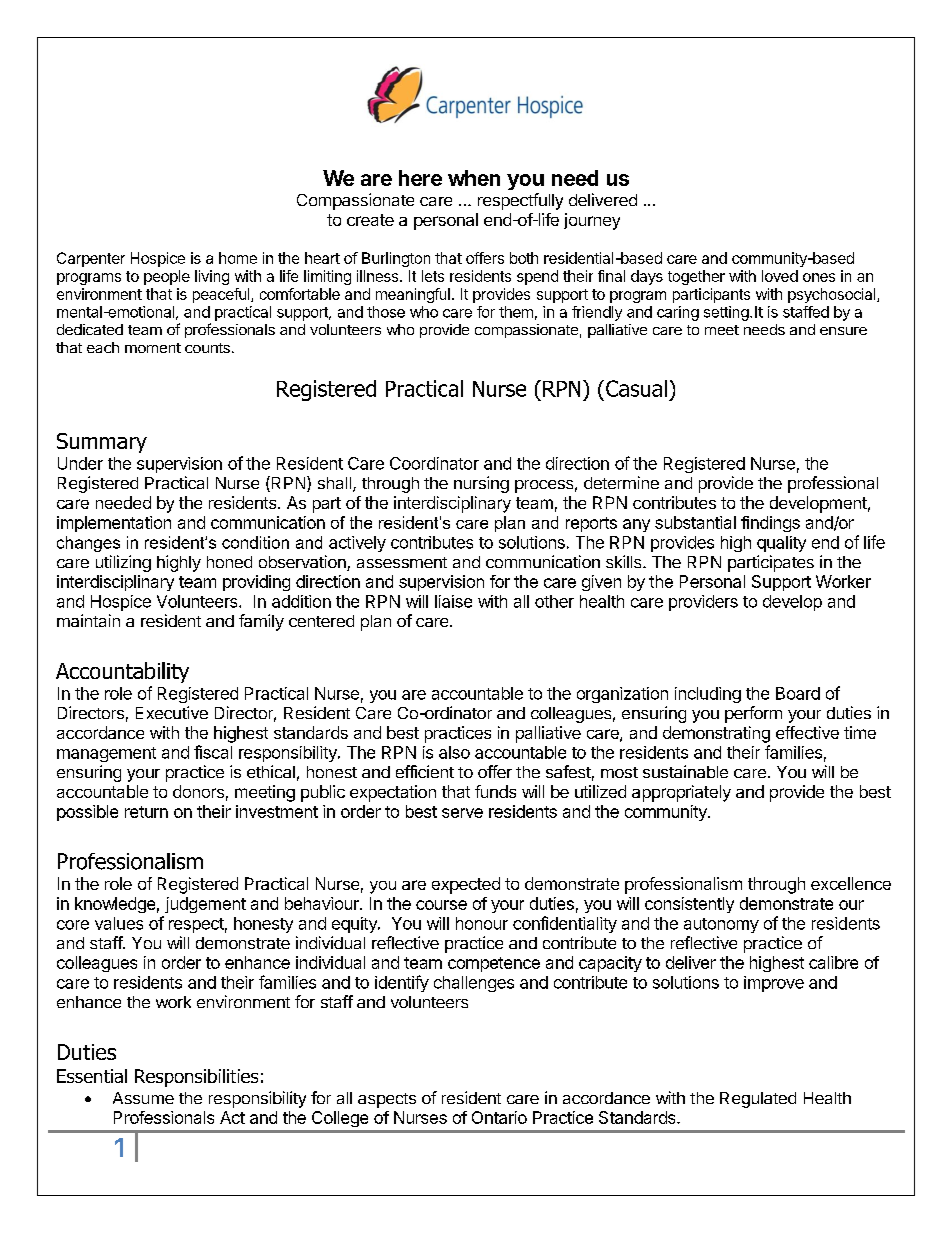 The width and height of the image is (952, 1233). Describe the element at coordinates (474, 178) in the image. I see `when` at that location.
